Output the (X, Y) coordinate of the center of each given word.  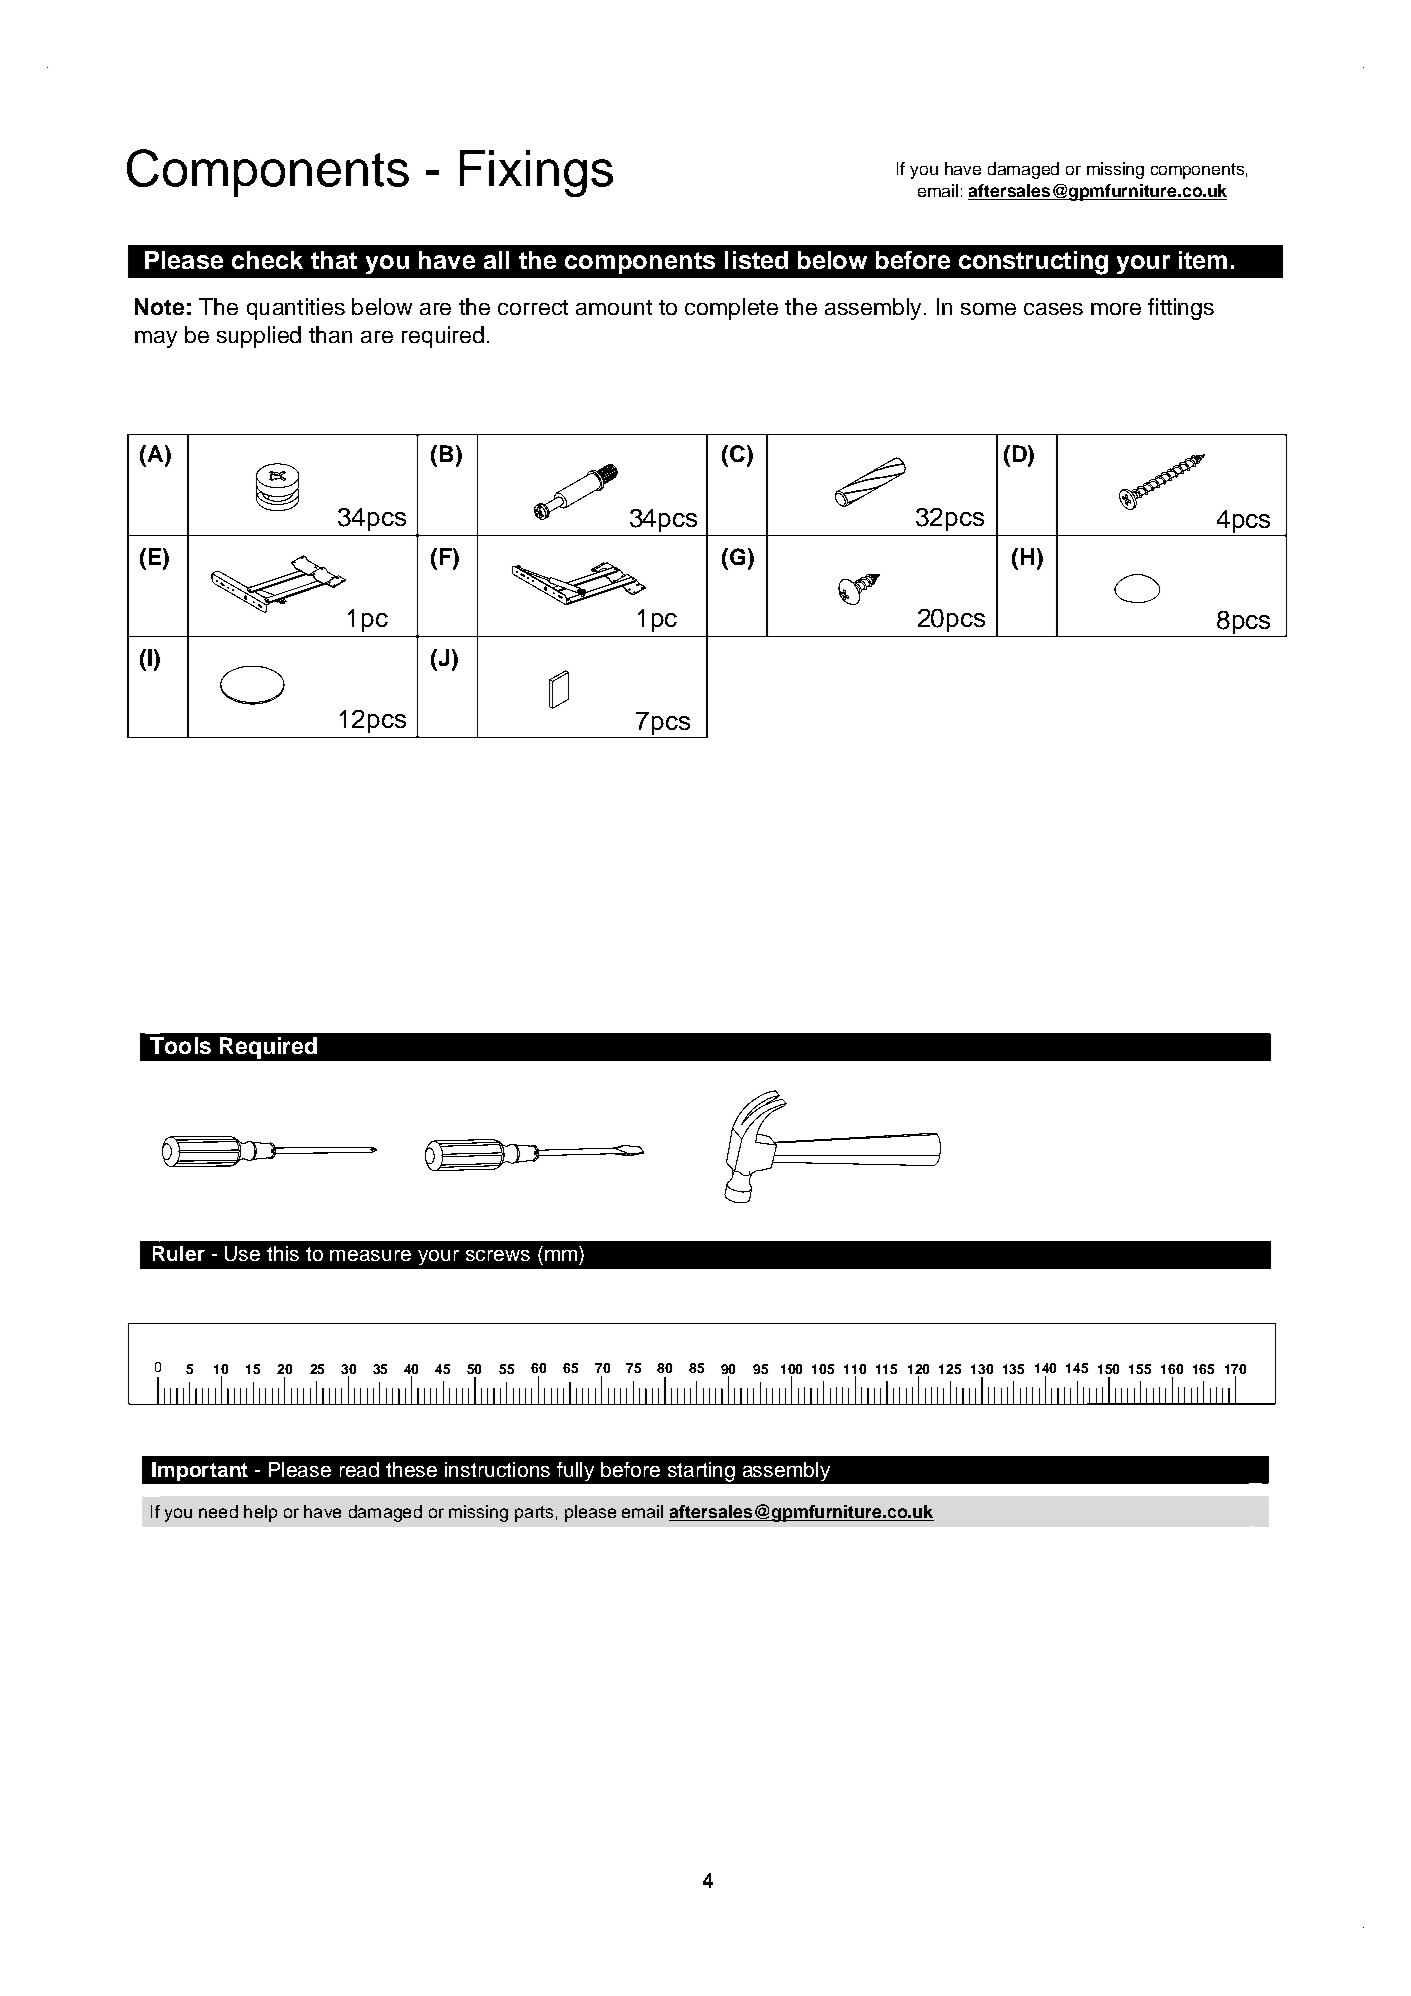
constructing (1033, 263)
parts (534, 1514)
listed (756, 260)
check (267, 260)
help (260, 1513)
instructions (497, 1469)
